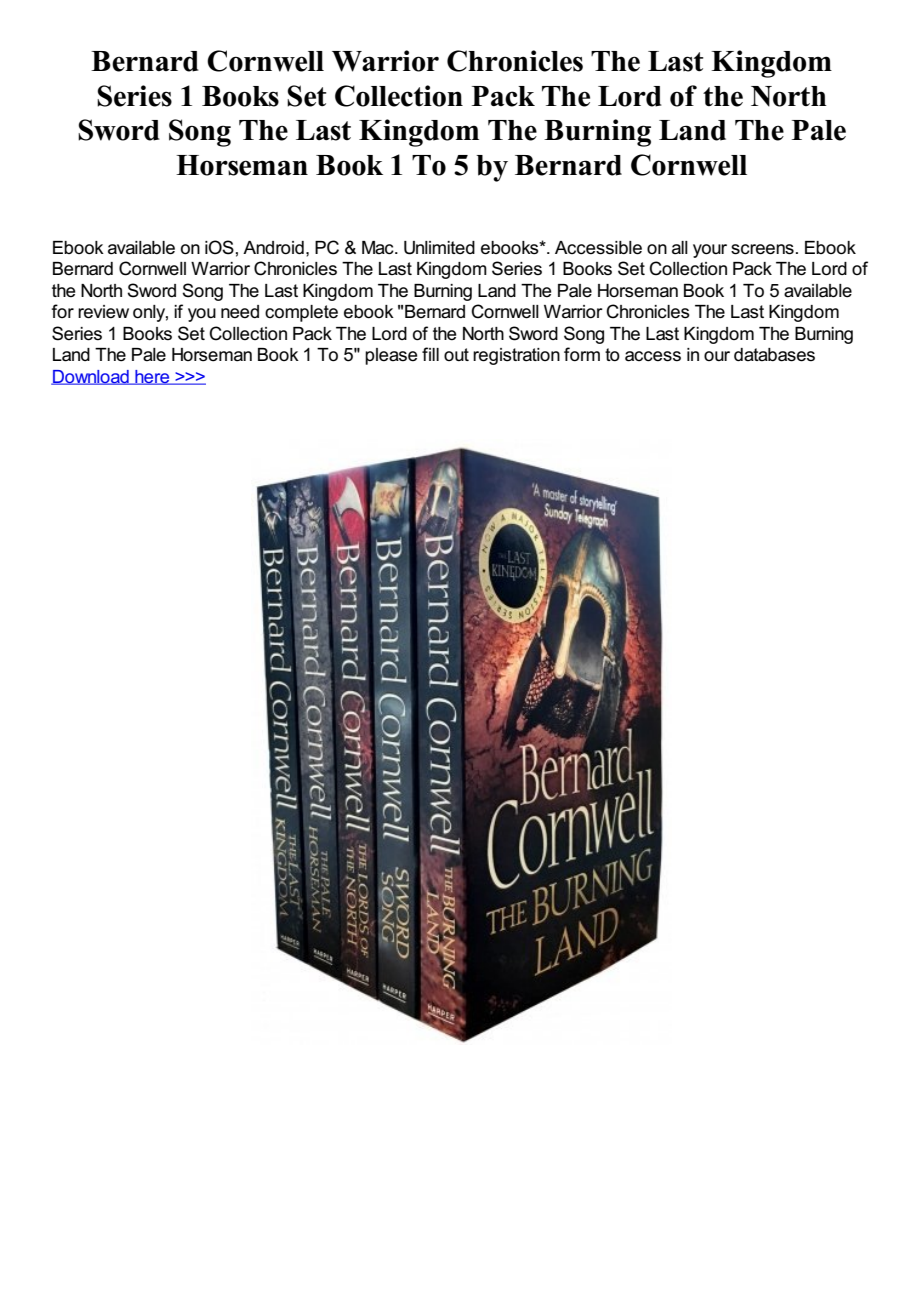  I want to click on fill, so click(430, 354).
